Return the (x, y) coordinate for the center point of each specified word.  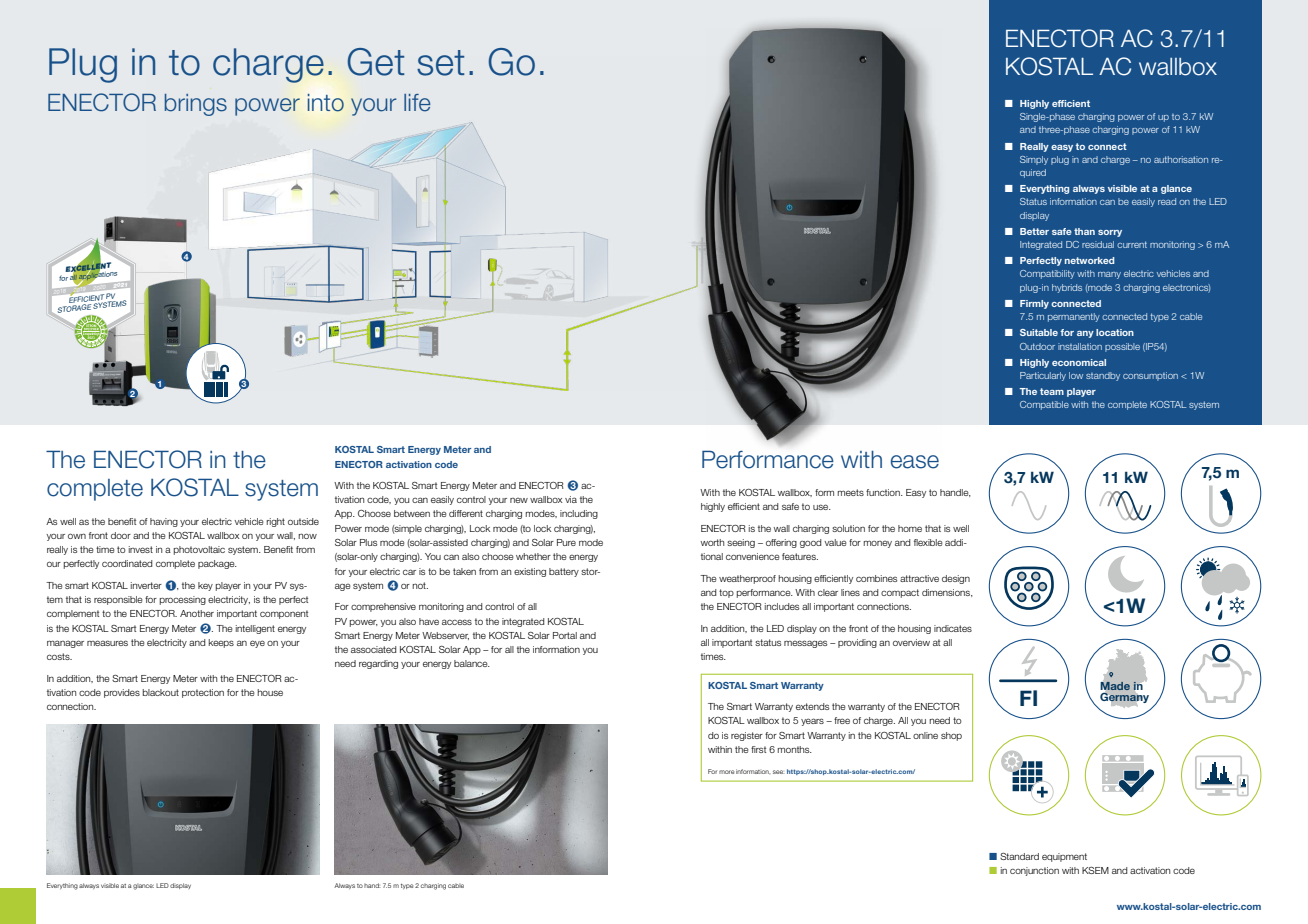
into (326, 103)
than (1084, 231)
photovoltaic (199, 550)
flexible (928, 542)
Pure (566, 542)
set (440, 63)
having (164, 522)
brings (196, 105)
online (925, 735)
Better (1034, 231)
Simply (1034, 160)
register (747, 736)
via (571, 499)
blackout (160, 692)
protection (203, 693)
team (1052, 391)
